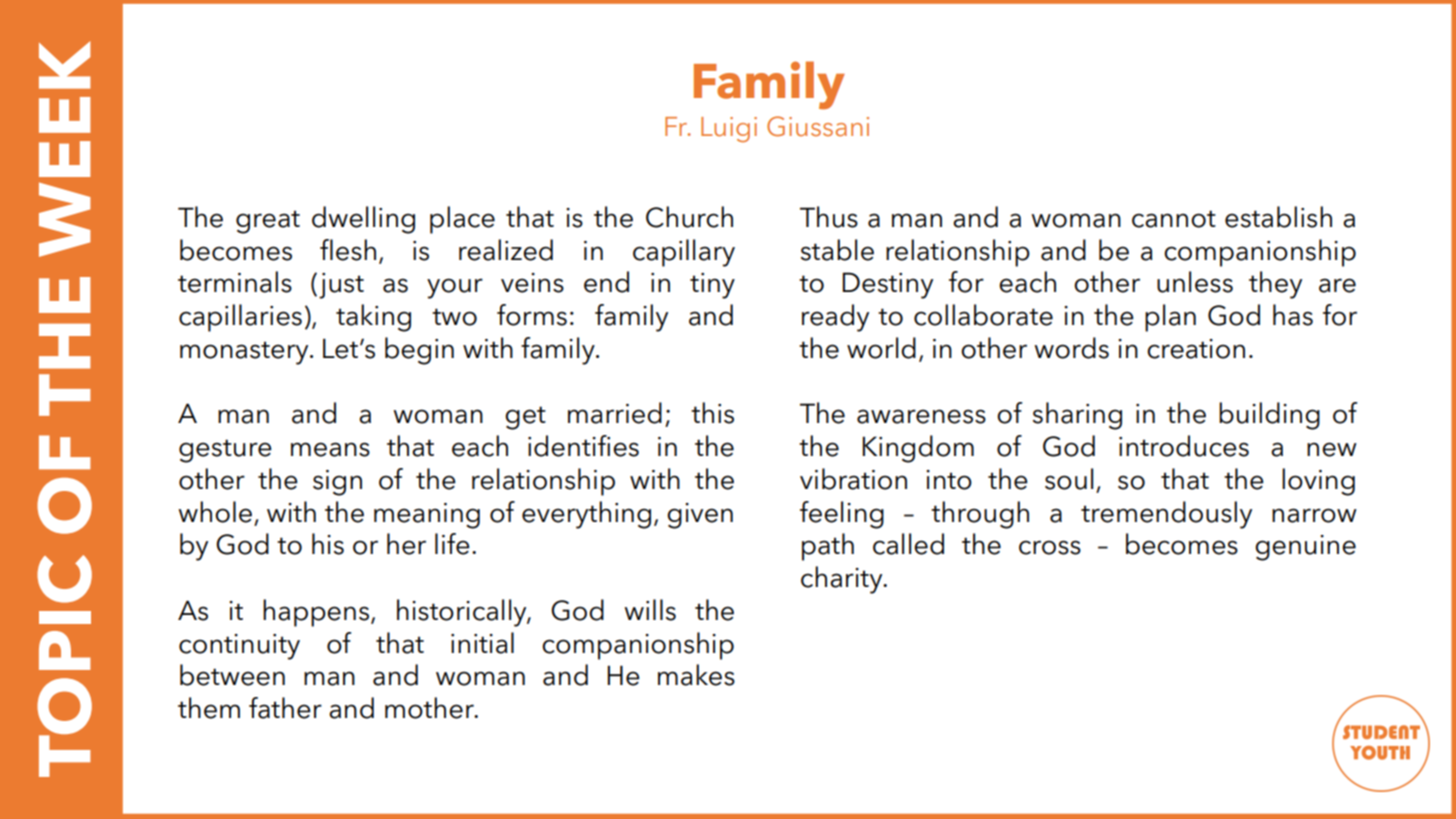  What do you see at coordinates (452, 544) in the document?
I see `life` at bounding box center [452, 544].
